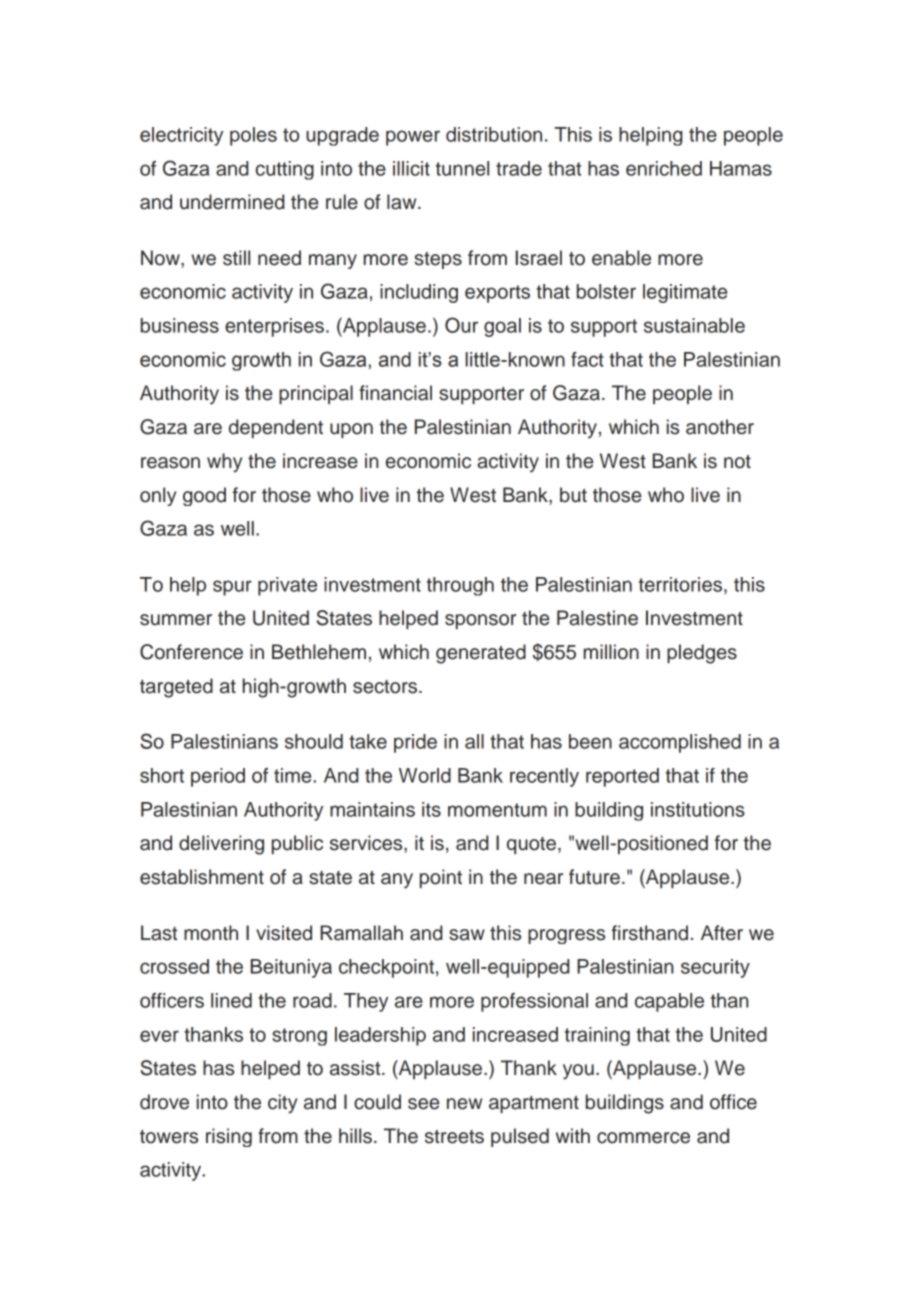  What do you see at coordinates (411, 168) in the screenshot?
I see `illicit` at bounding box center [411, 168].
